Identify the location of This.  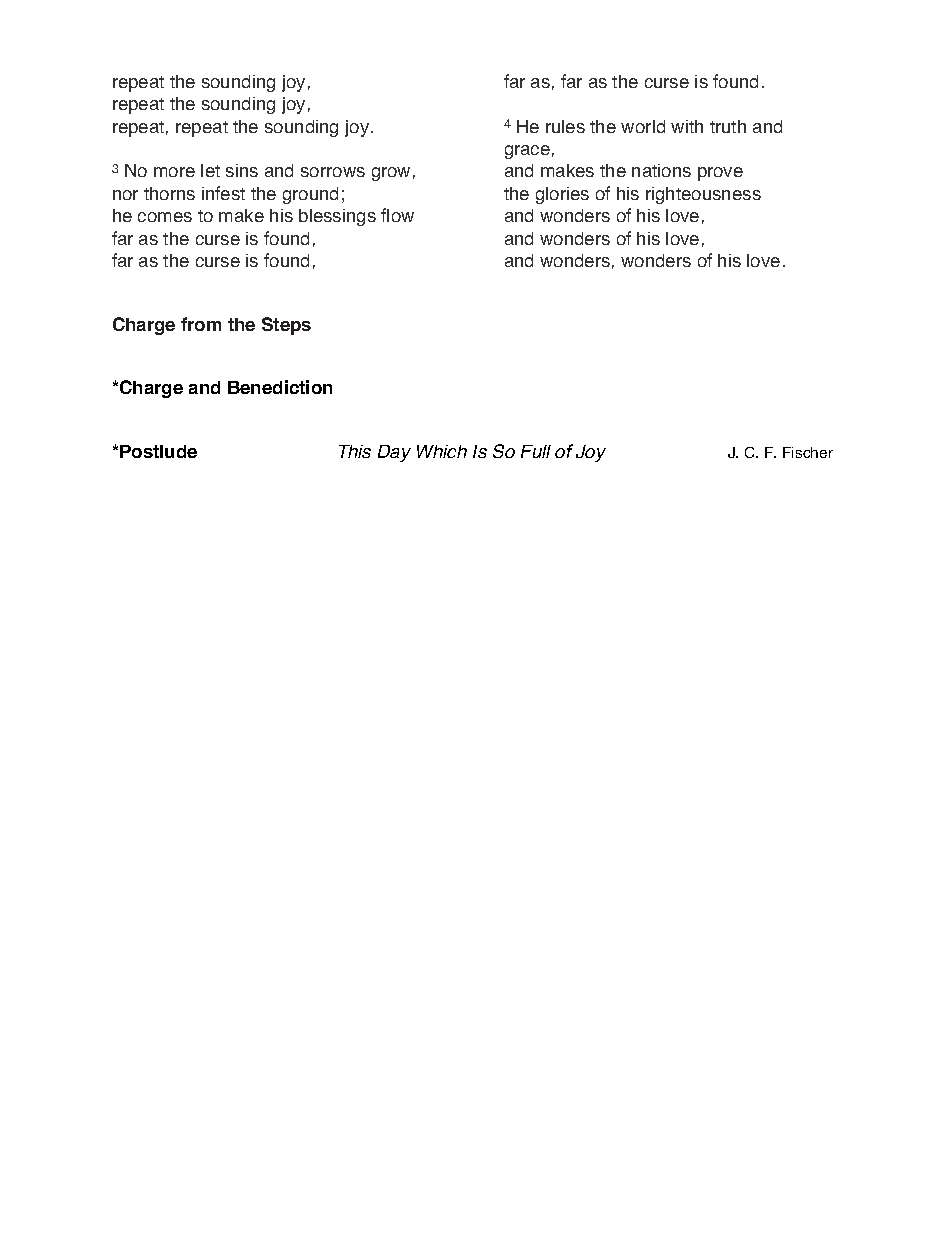
(355, 451).
